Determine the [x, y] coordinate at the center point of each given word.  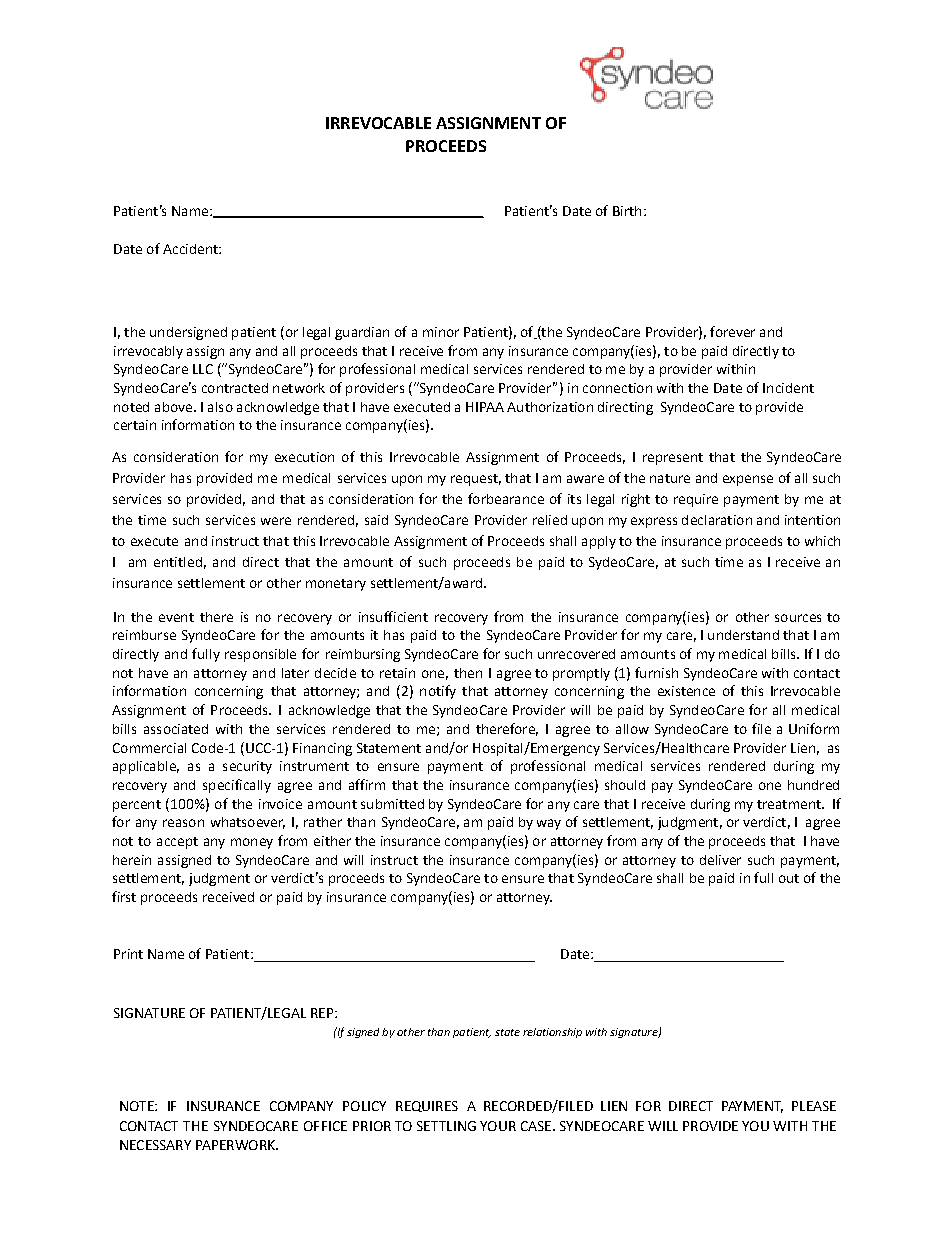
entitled [178, 562]
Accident [191, 249]
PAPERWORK [236, 1145]
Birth [627, 211]
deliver [720, 860]
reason [183, 823]
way [549, 824]
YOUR [498, 1126]
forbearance [506, 498]
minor [441, 332]
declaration [717, 520]
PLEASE [814, 1106]
